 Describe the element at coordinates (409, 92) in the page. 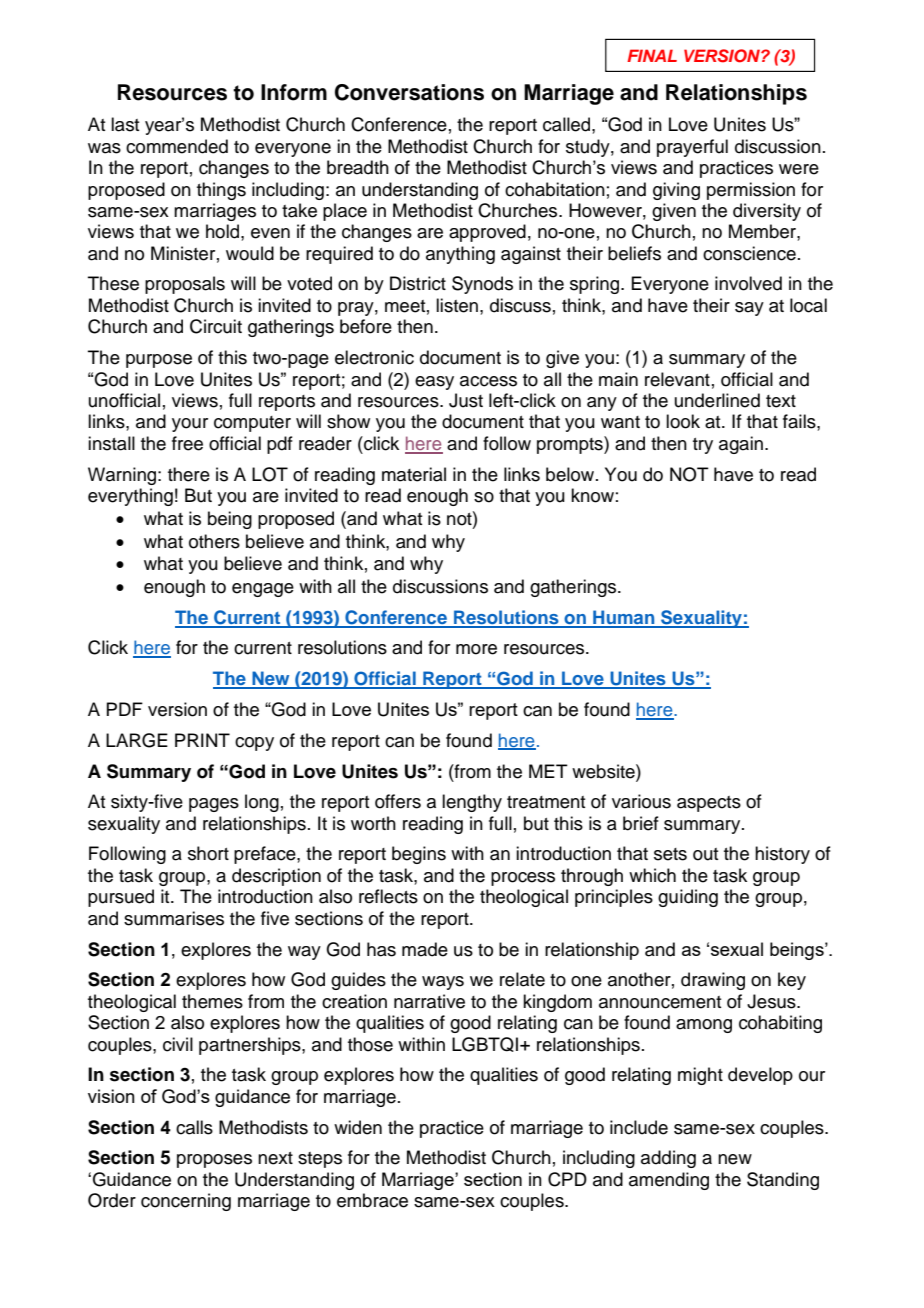

I see `Conversations` at that location.
